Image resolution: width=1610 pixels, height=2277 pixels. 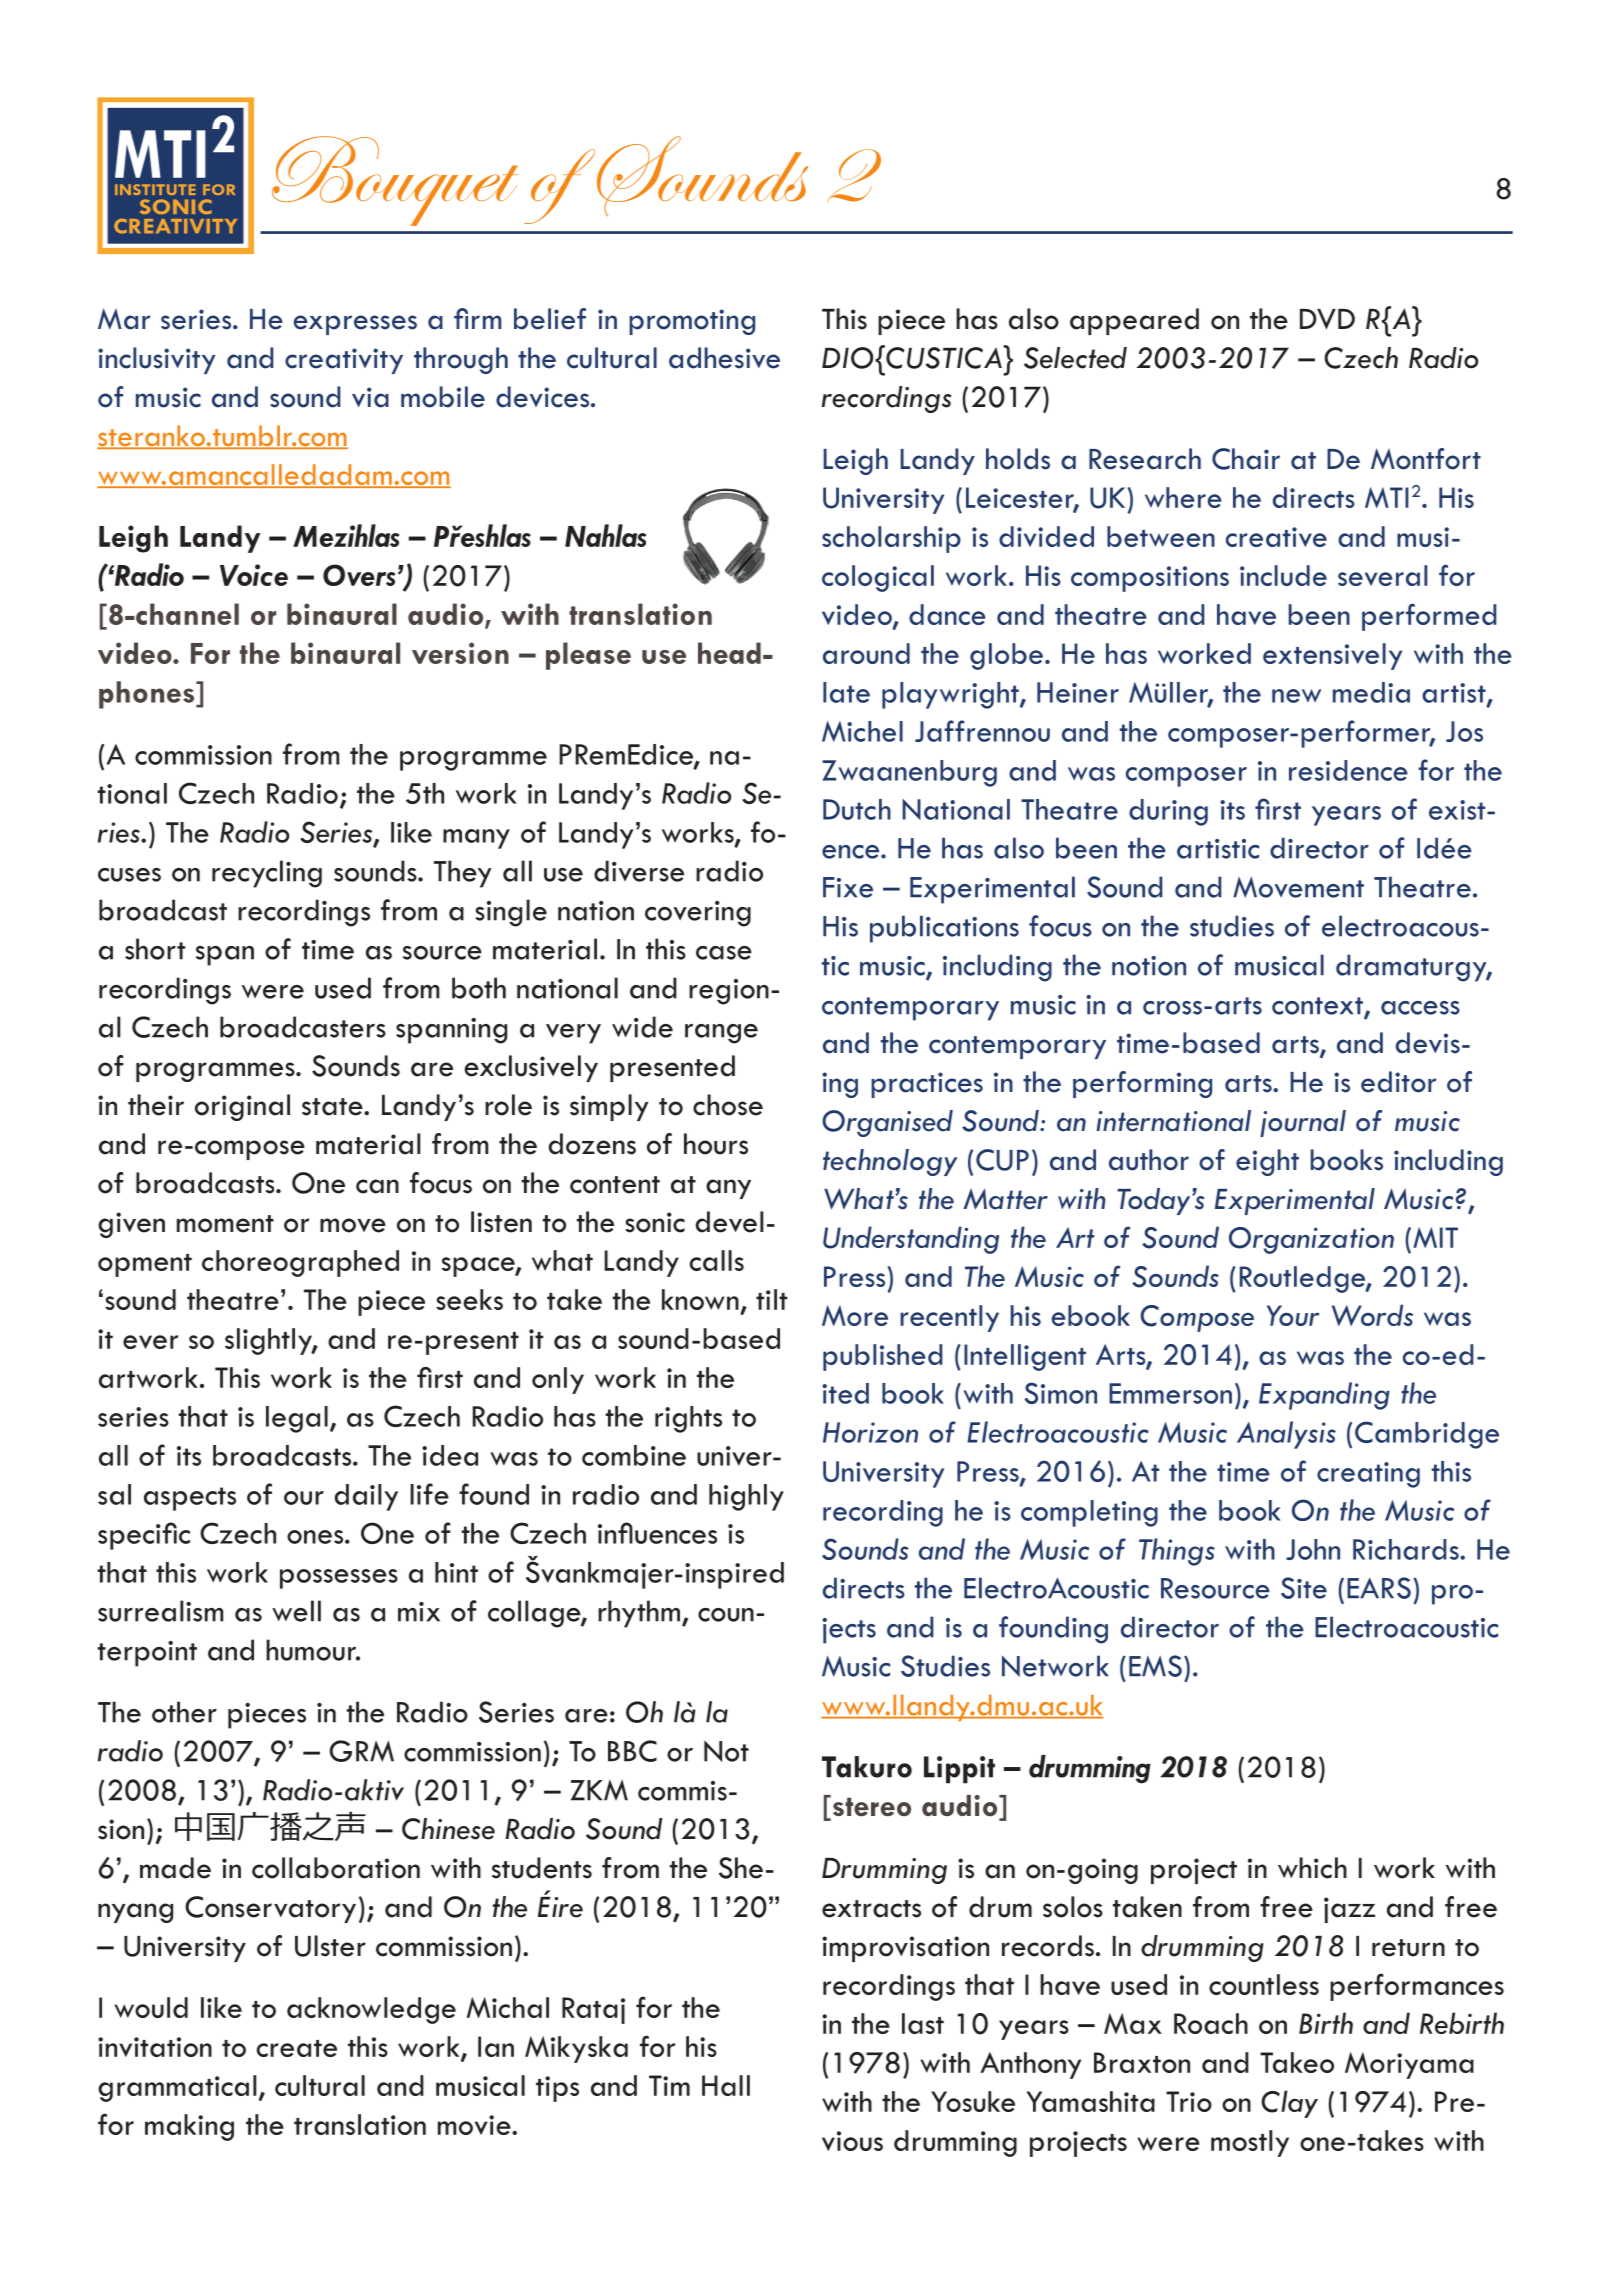 What do you see at coordinates (716, 1144) in the page?
I see `hours` at bounding box center [716, 1144].
